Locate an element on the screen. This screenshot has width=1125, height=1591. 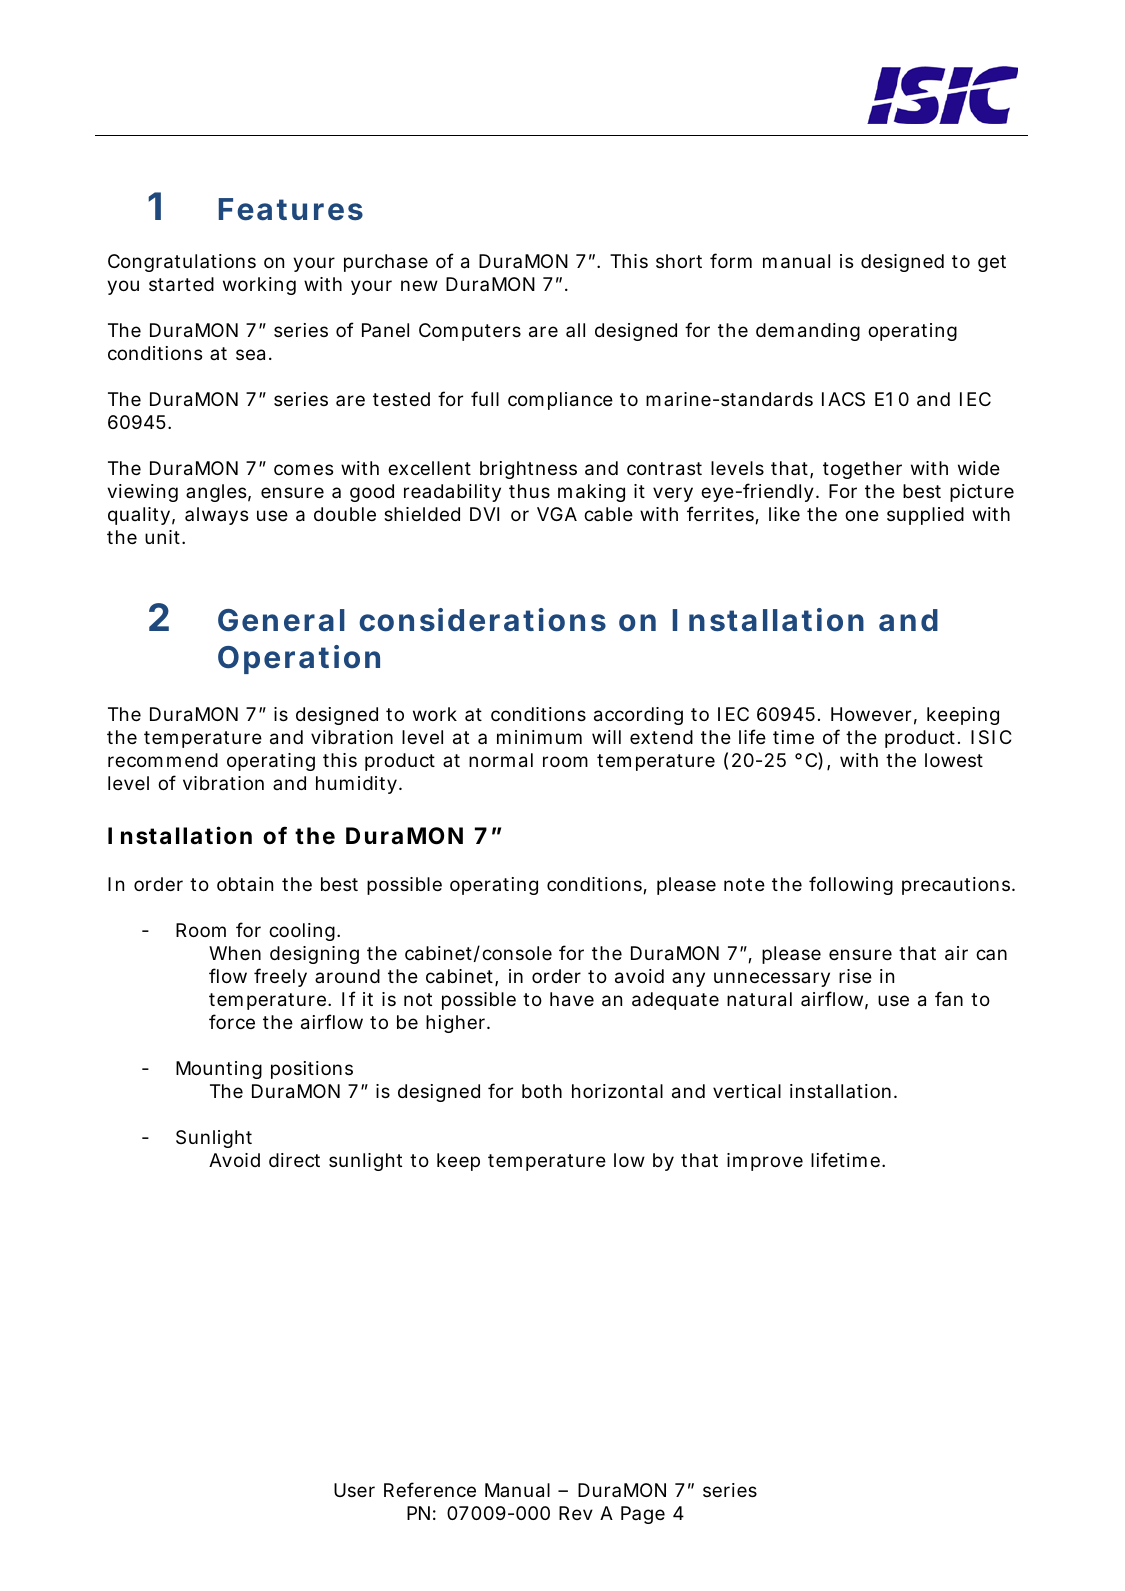
However is located at coordinates (871, 714).
